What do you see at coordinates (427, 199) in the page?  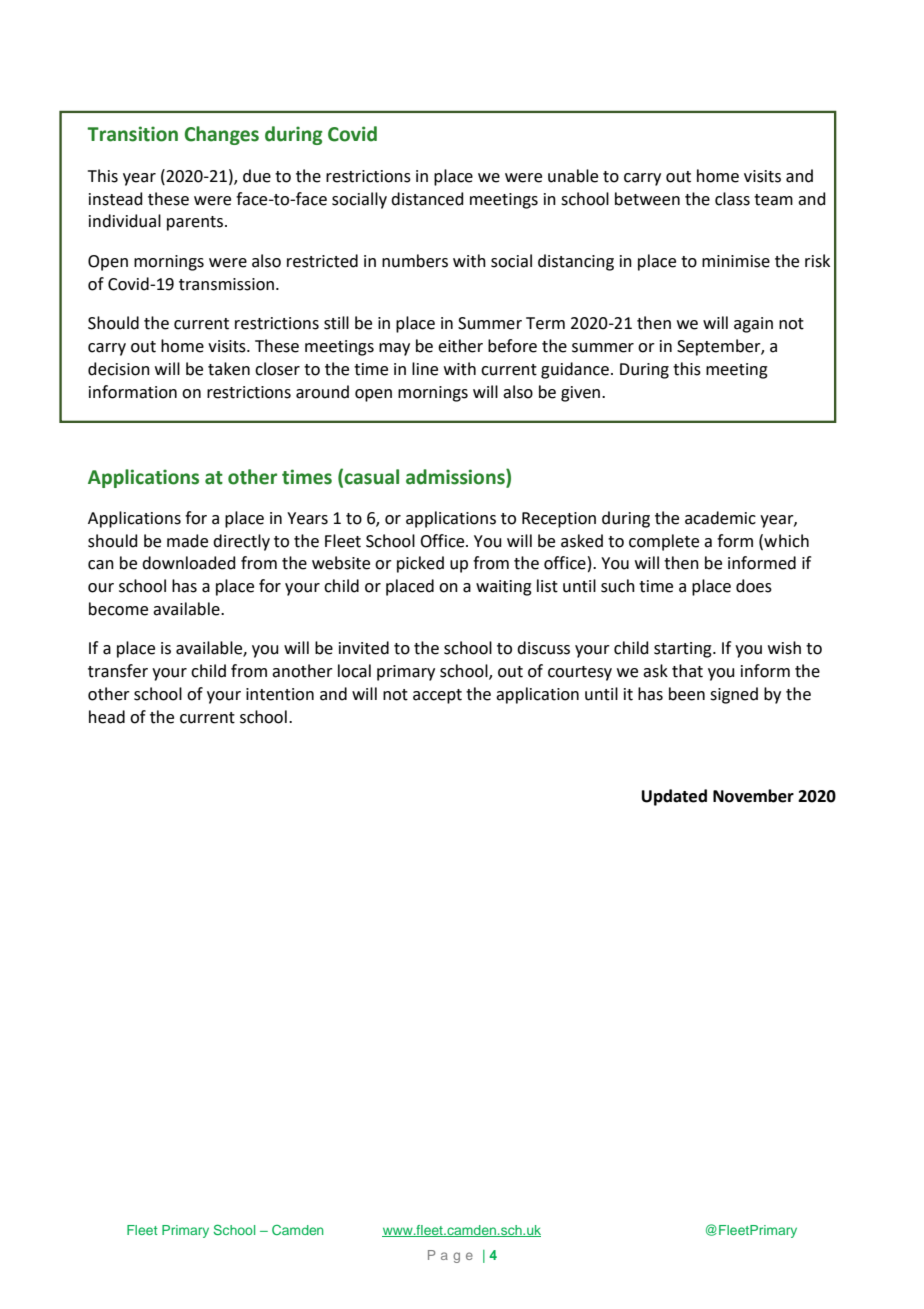 I see `distanced` at bounding box center [427, 199].
